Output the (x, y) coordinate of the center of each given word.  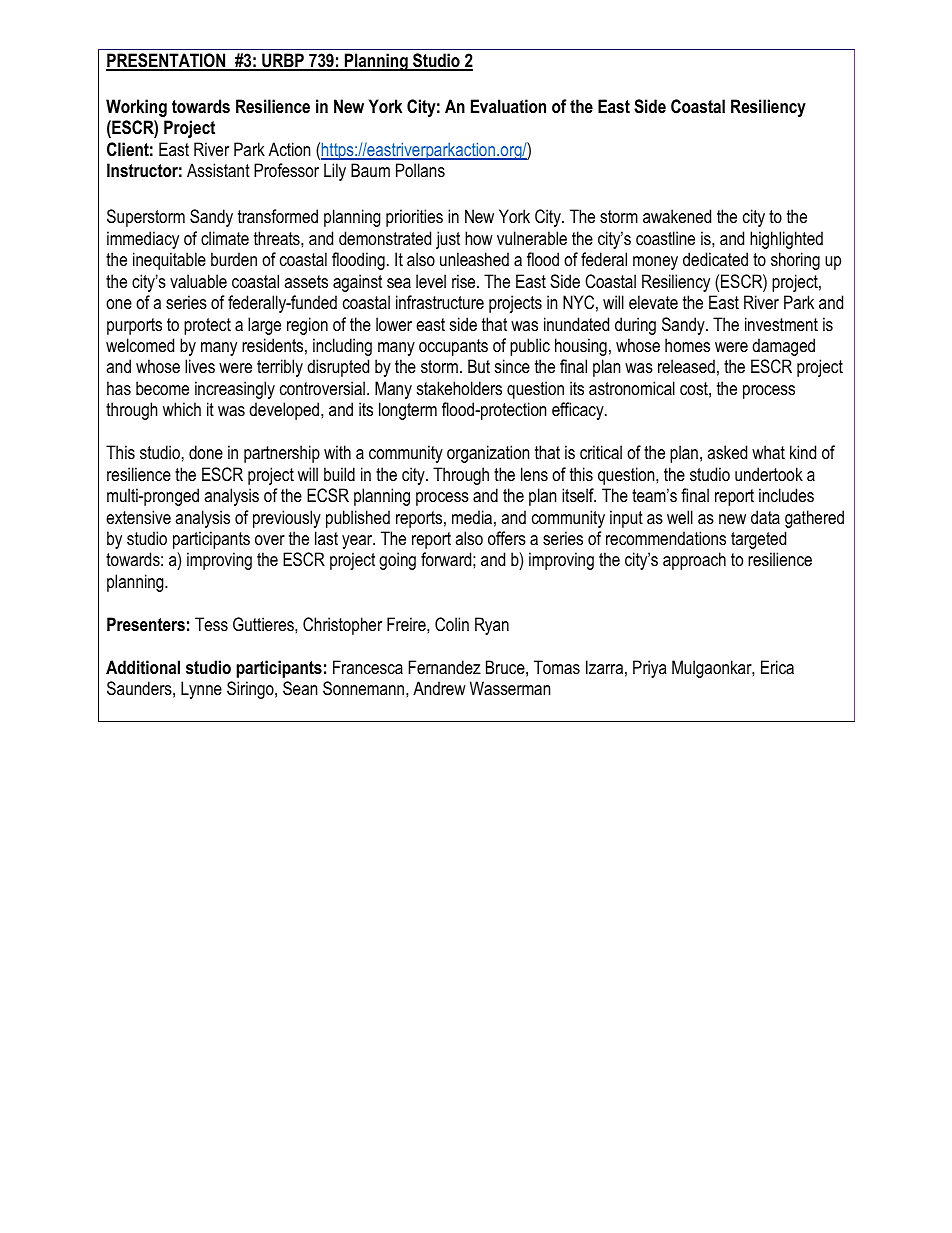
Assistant (218, 170)
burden (234, 259)
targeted (758, 540)
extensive (138, 517)
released (686, 366)
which (182, 409)
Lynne (201, 690)
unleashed (474, 259)
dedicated (715, 259)
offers (507, 538)
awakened (677, 216)
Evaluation (508, 106)
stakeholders (459, 388)
